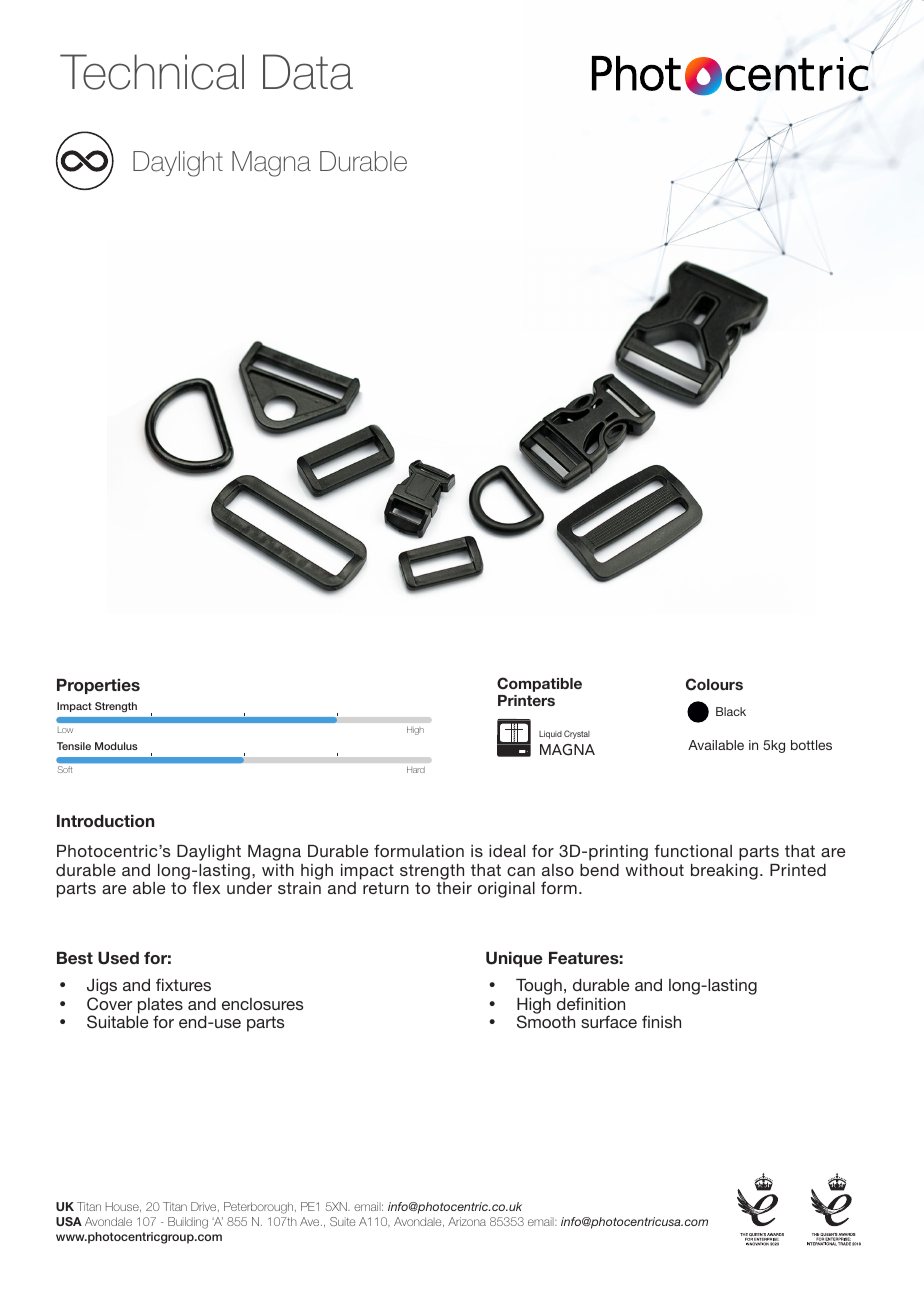  What do you see at coordinates (526, 700) in the page?
I see `Printers` at bounding box center [526, 700].
